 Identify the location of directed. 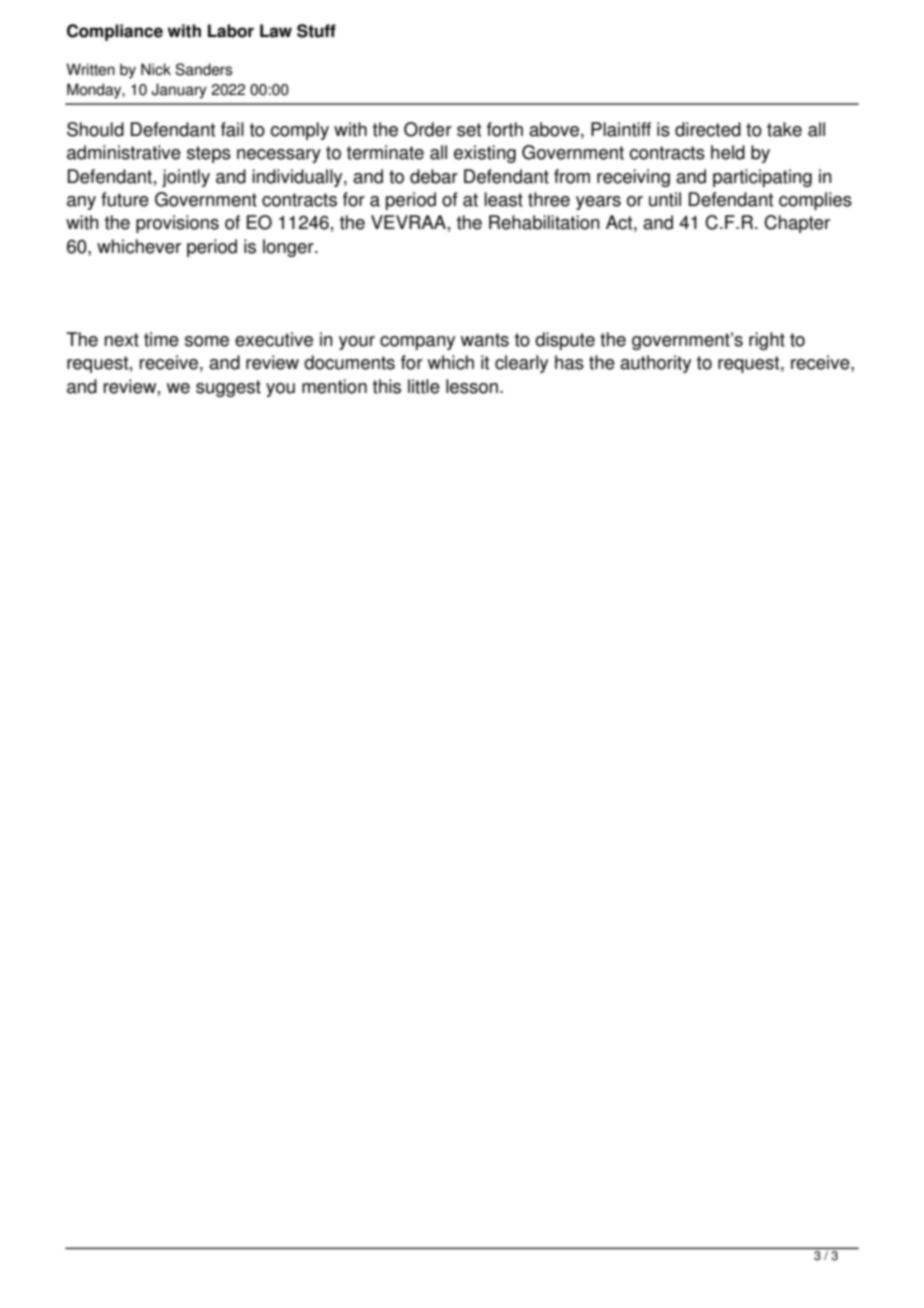
(708, 129).
